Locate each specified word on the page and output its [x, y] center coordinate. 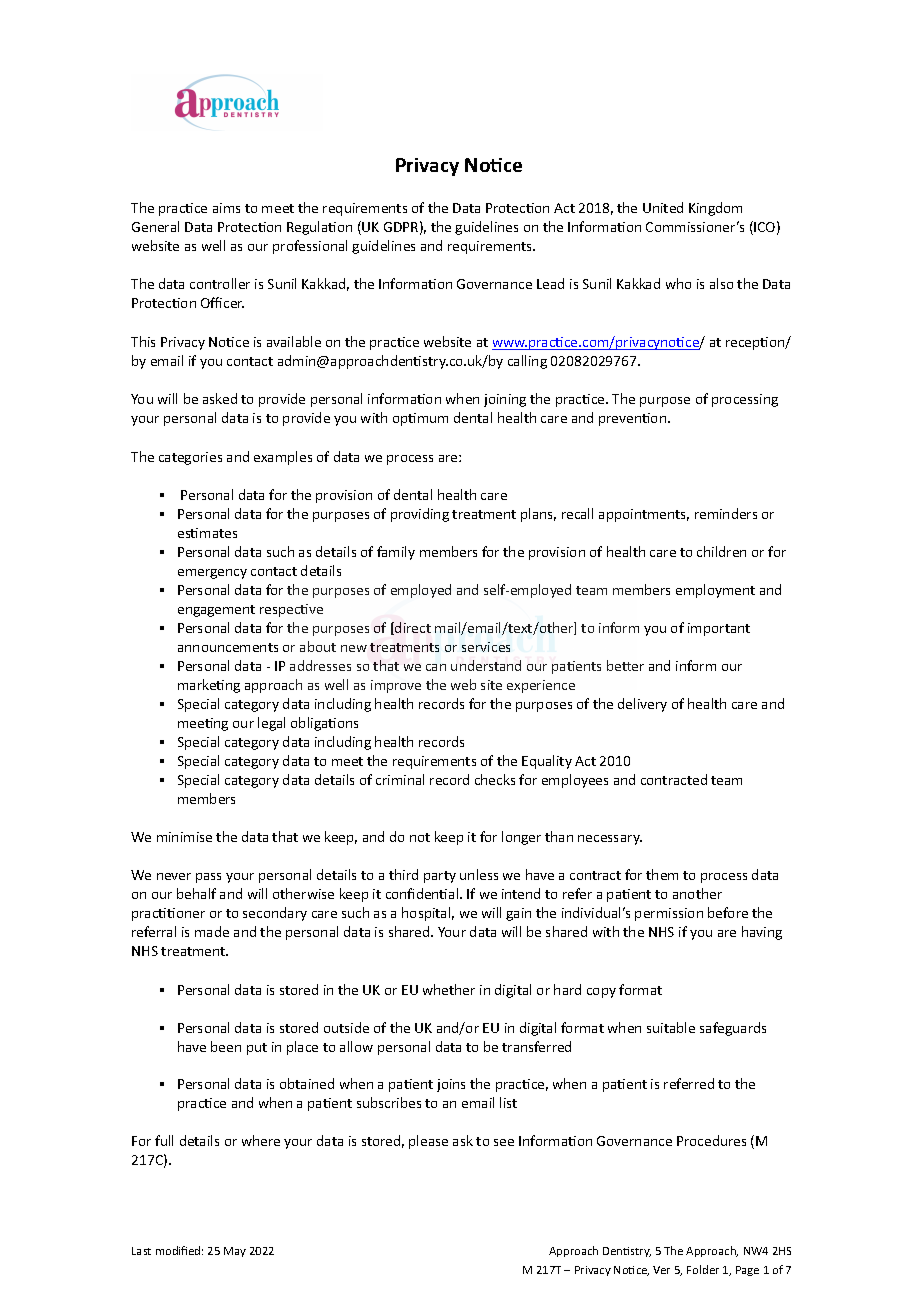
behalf [196, 893]
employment [715, 591]
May [235, 1252]
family [396, 553]
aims [226, 208]
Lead [550, 283]
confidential [423, 893]
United [663, 207]
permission [669, 914]
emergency [212, 574]
